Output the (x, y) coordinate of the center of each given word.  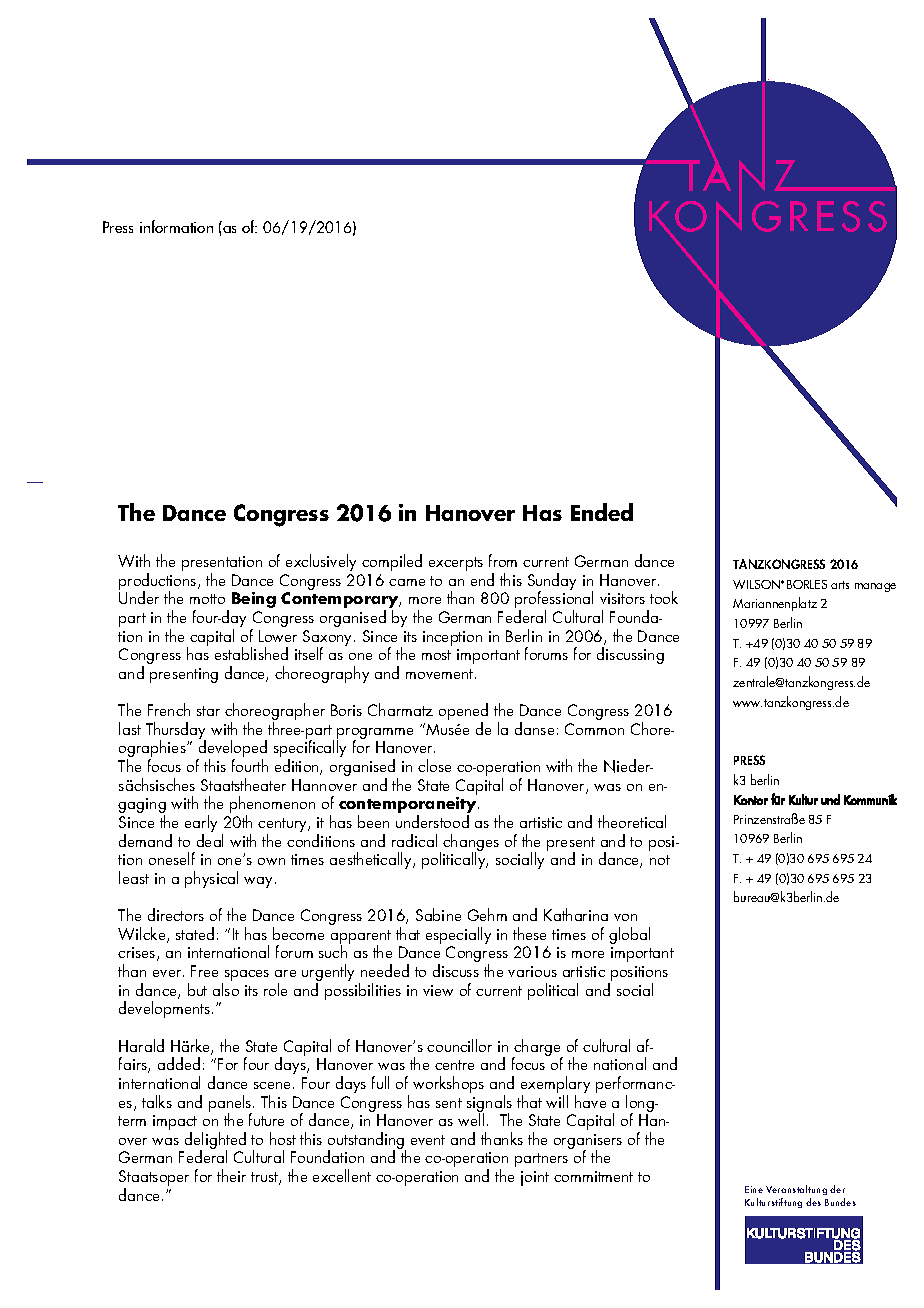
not (660, 860)
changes (471, 844)
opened (463, 713)
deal (210, 840)
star (208, 711)
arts (840, 585)
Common (594, 729)
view (438, 990)
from (503, 560)
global (629, 935)
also (226, 989)
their (231, 1175)
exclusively (321, 562)
